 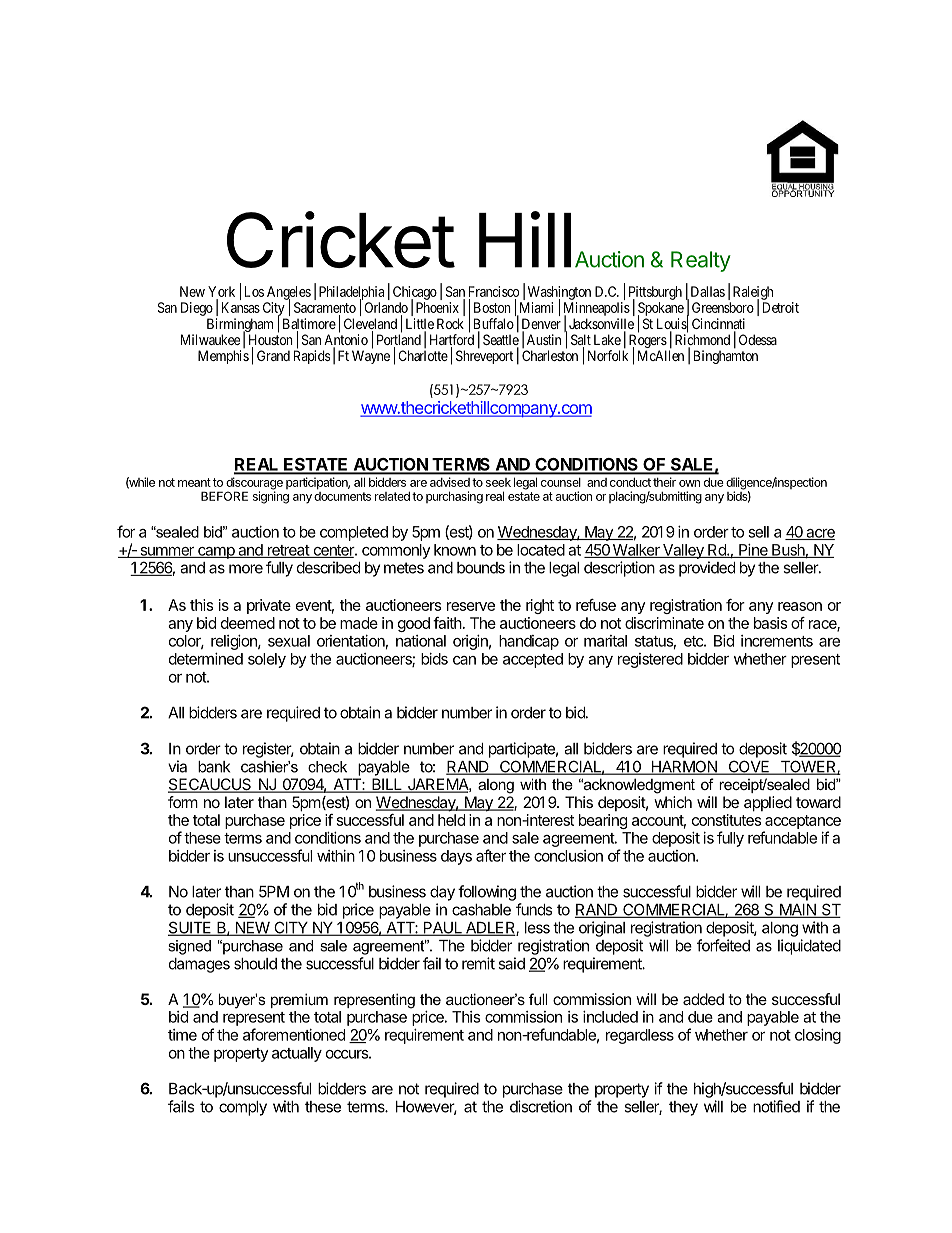 I want to click on Kansas, so click(x=241, y=307).
